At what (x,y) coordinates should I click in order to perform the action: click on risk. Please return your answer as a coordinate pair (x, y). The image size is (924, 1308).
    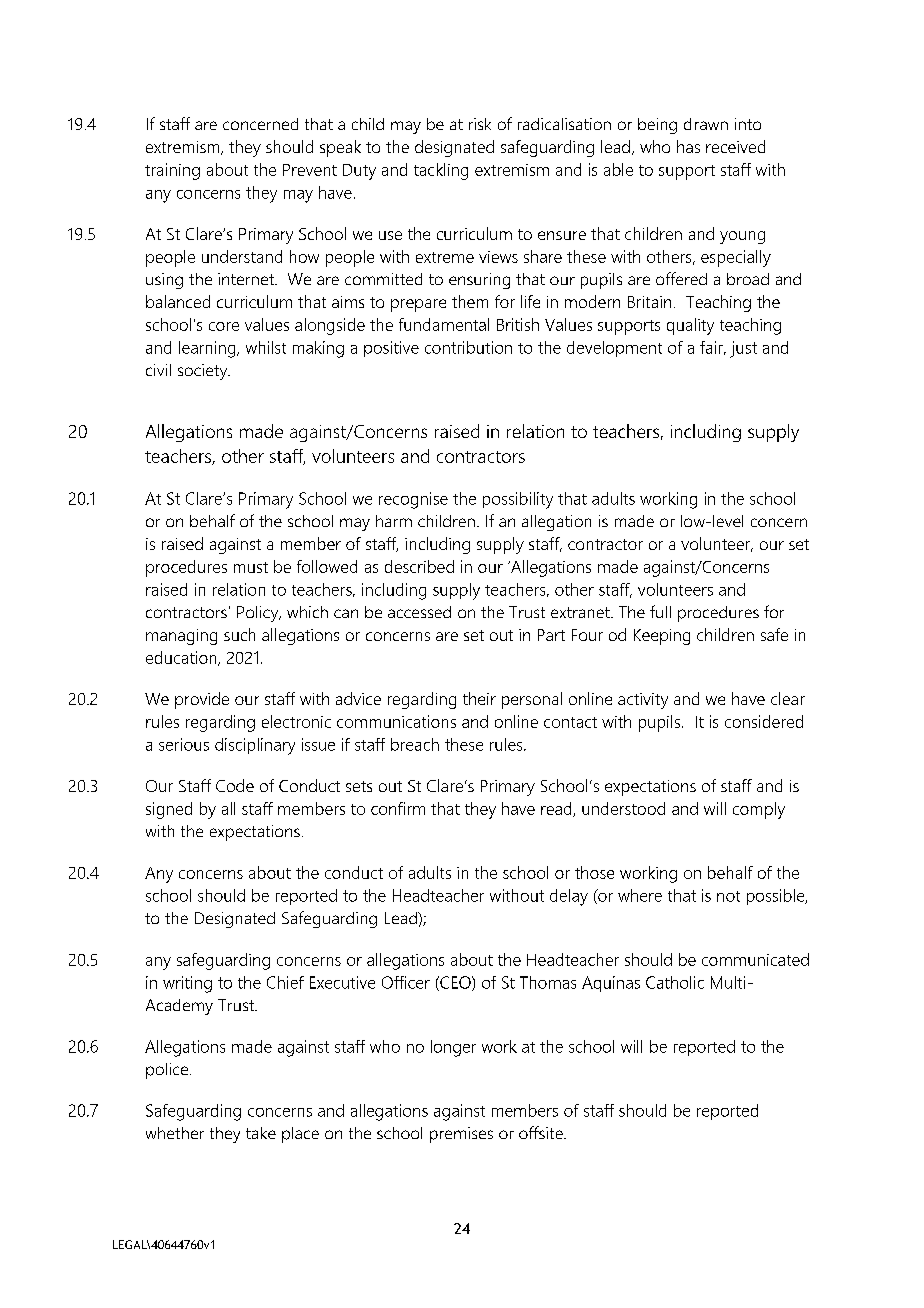
    Looking at the image, I should click on (480, 124).
